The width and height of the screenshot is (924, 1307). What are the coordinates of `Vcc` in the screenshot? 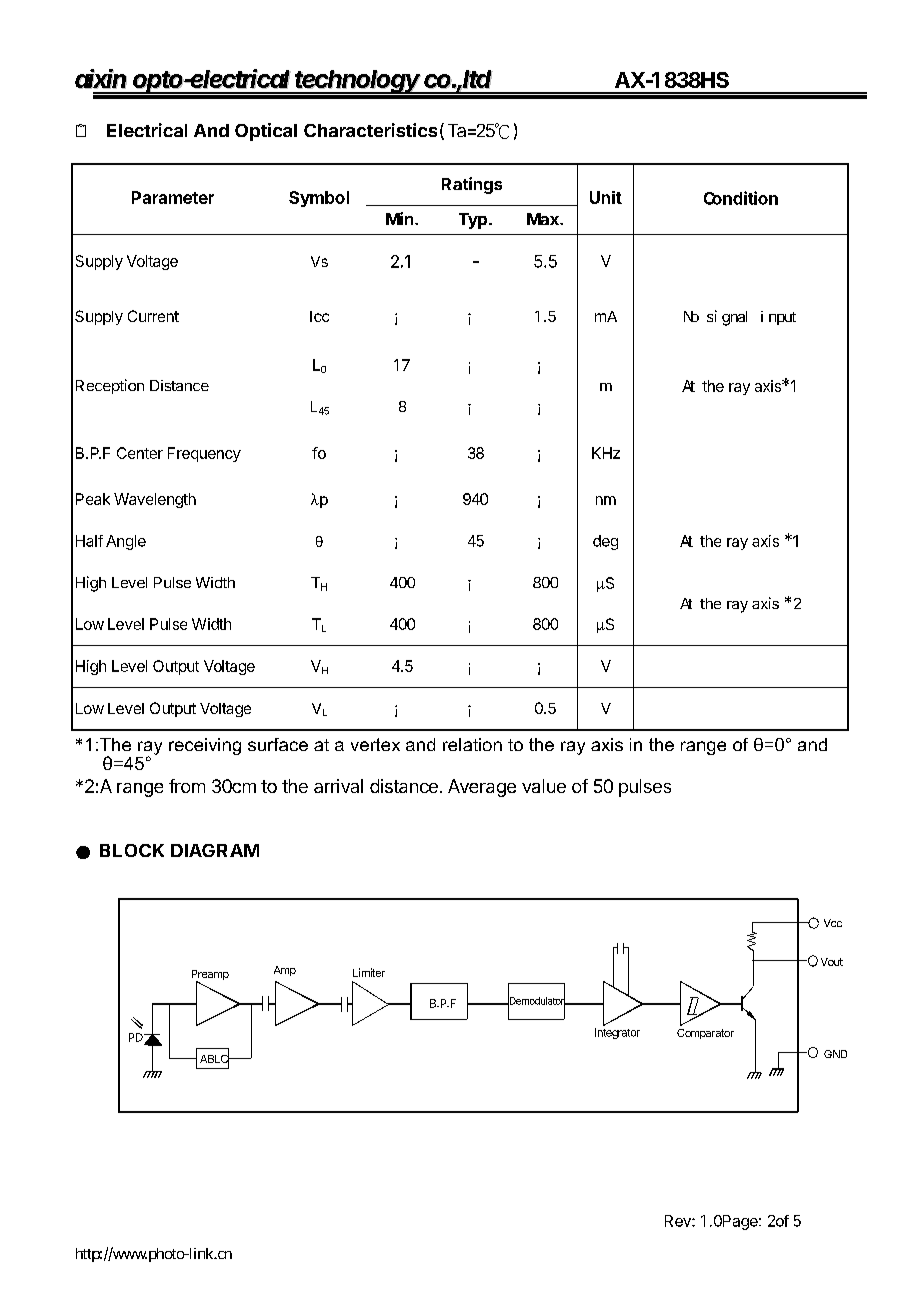 It's located at (833, 923).
